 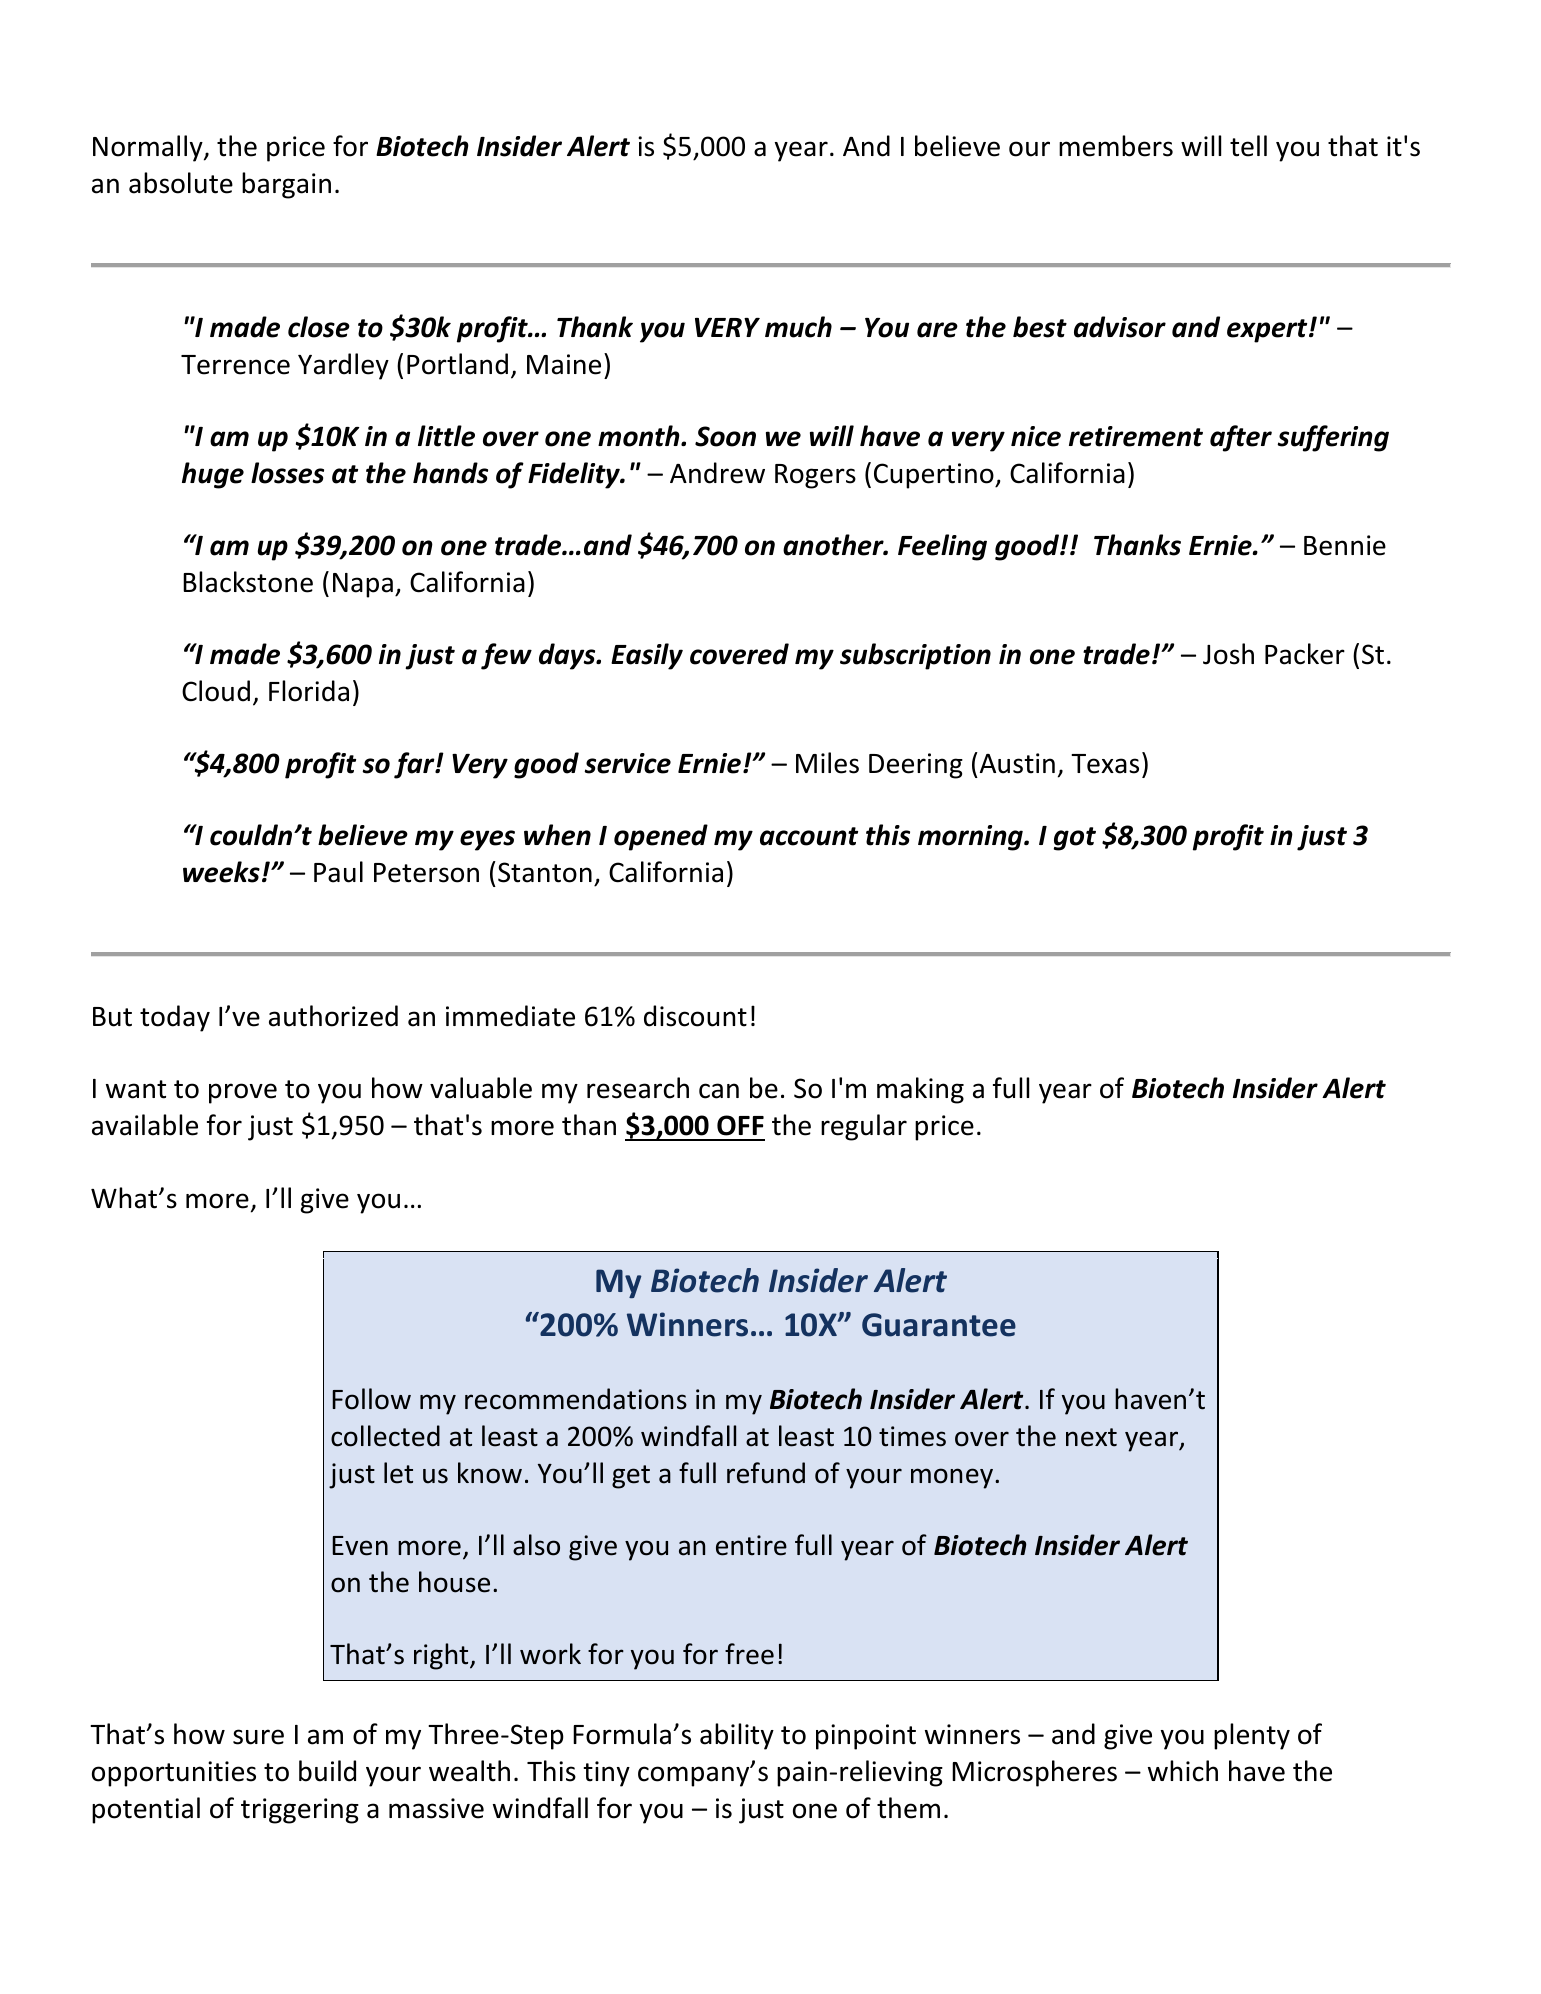 What do you see at coordinates (1075, 839) in the screenshot?
I see `got` at bounding box center [1075, 839].
